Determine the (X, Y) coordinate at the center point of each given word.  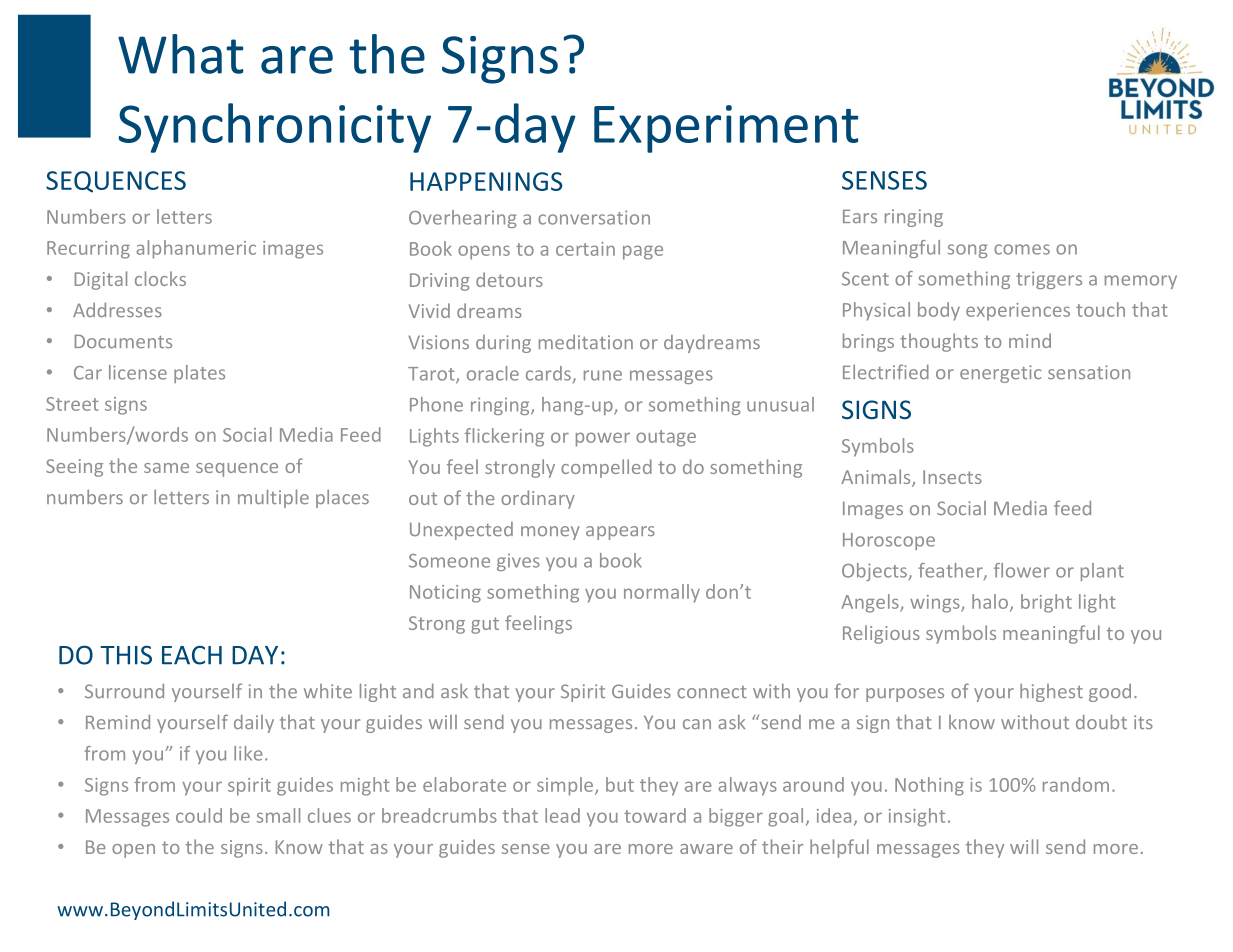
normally (662, 593)
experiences (1018, 312)
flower (1022, 570)
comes (1022, 249)
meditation (586, 342)
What (180, 54)
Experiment (726, 129)
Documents (123, 341)
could (199, 815)
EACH (192, 655)
